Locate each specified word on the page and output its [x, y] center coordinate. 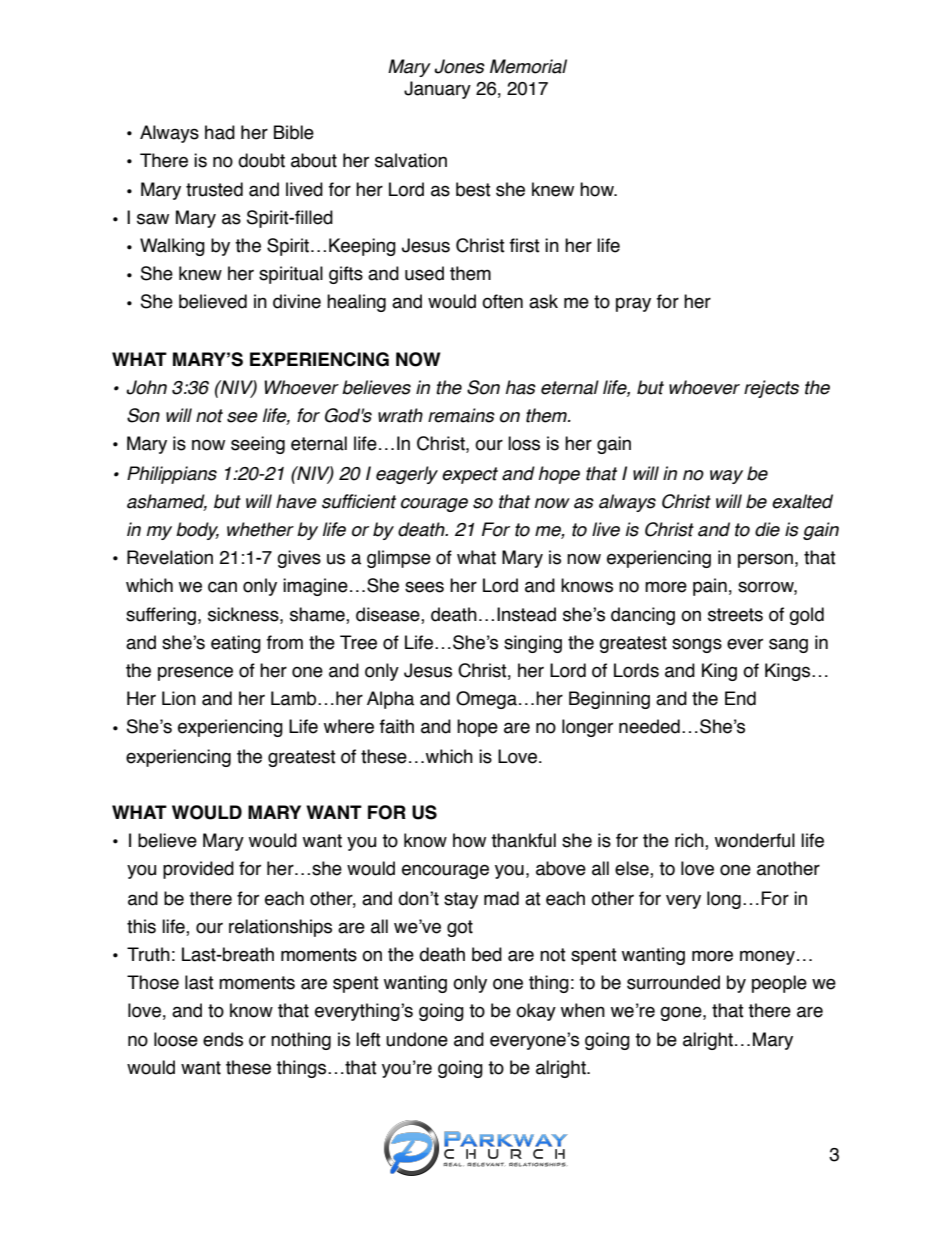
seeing [258, 445]
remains [461, 415]
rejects [771, 389]
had [220, 132]
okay [536, 1012]
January [437, 90]
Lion [179, 698]
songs [697, 645]
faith [397, 726]
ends [223, 1039]
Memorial [528, 66]
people [779, 984]
